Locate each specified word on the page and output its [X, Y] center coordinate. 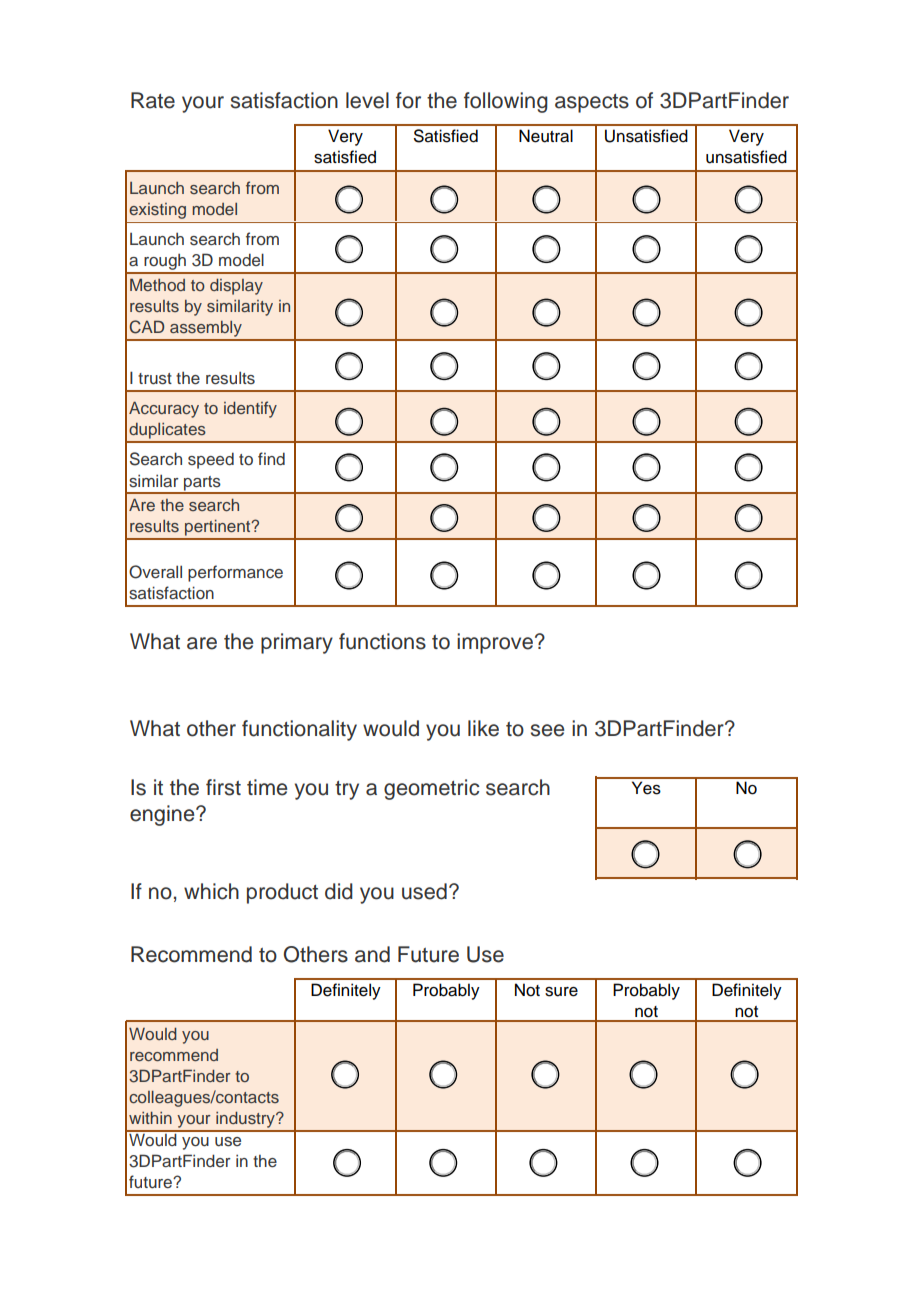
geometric [431, 789]
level [367, 100]
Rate [153, 100]
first [223, 787]
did [339, 891]
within [150, 1118]
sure [561, 992]
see [547, 730]
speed [211, 460]
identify [250, 409]
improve [496, 643]
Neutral [546, 136]
